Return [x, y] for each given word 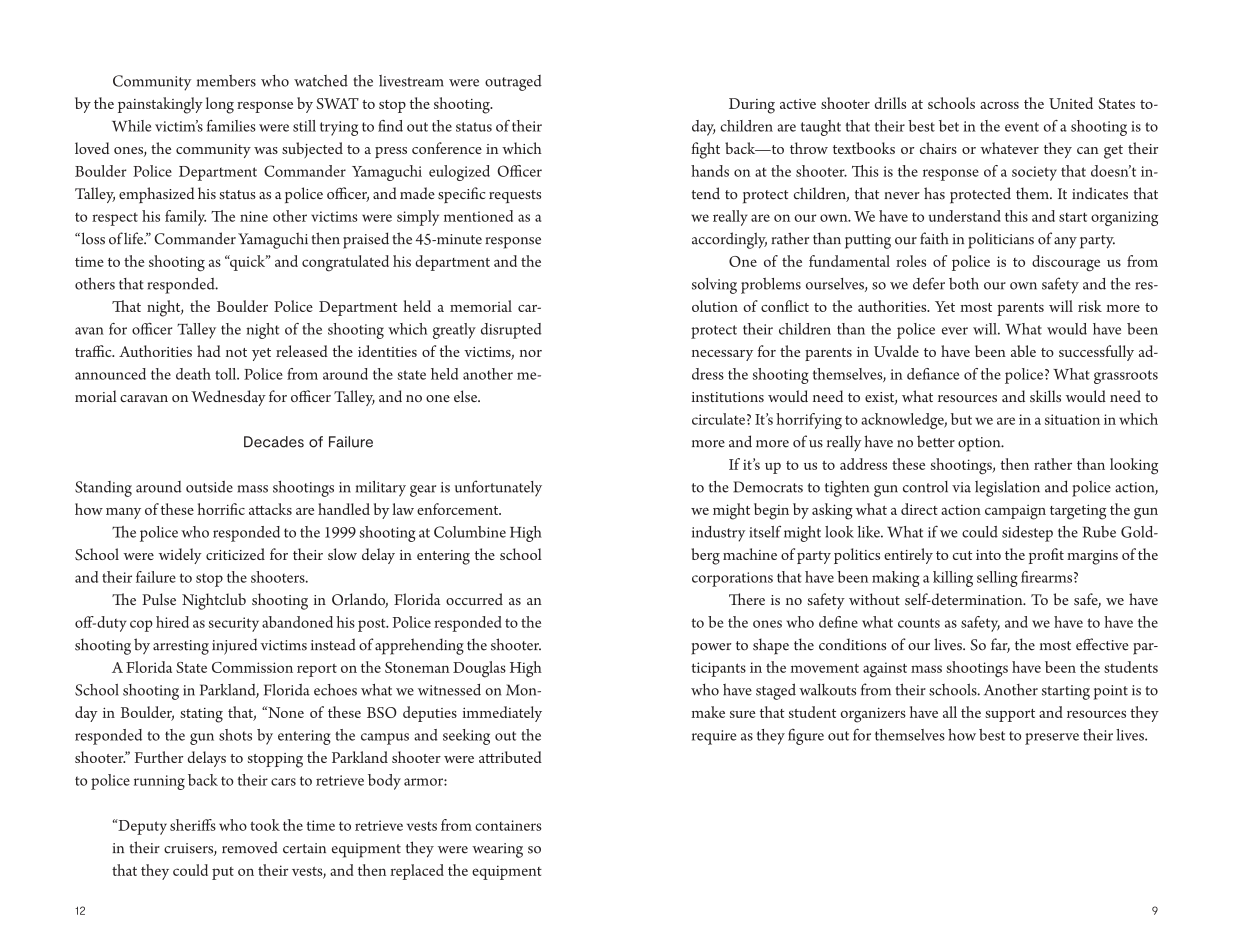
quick [248, 263]
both [964, 284]
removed [250, 847]
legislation [1007, 489]
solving [714, 286]
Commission [252, 667]
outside [209, 487]
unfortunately [498, 488]
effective [1102, 644]
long [220, 105]
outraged [513, 83]
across [999, 105]
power [711, 649]
